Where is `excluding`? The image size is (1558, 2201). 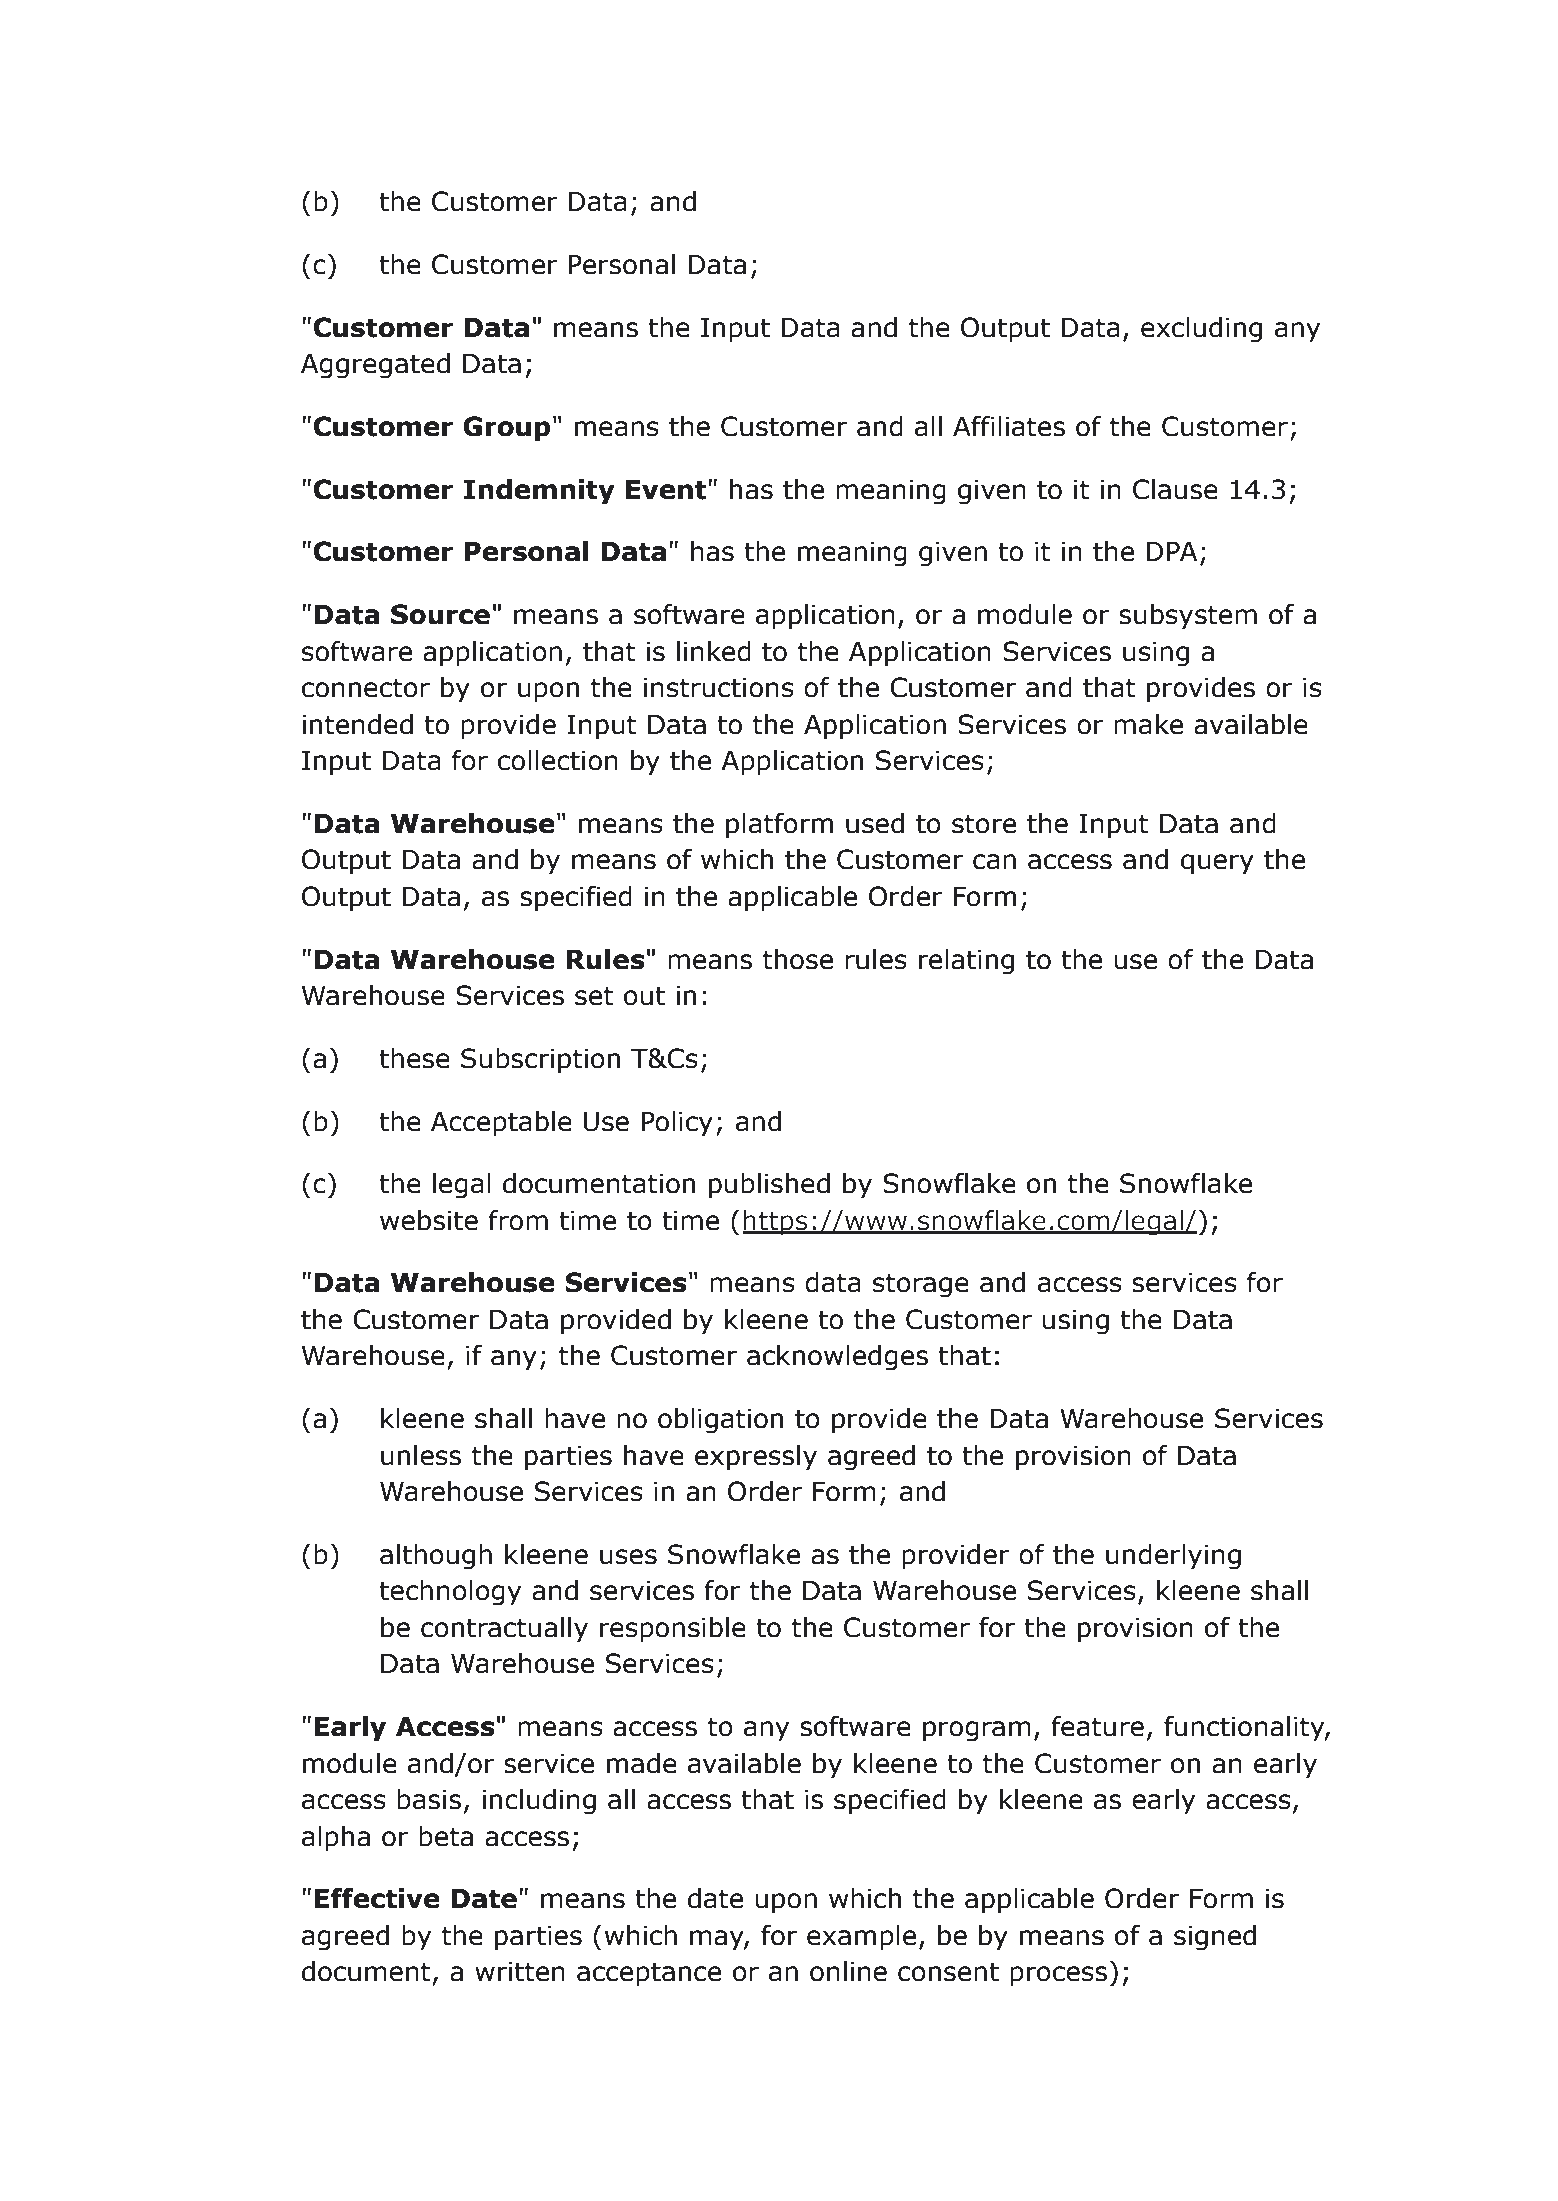 excluding is located at coordinates (1201, 330).
